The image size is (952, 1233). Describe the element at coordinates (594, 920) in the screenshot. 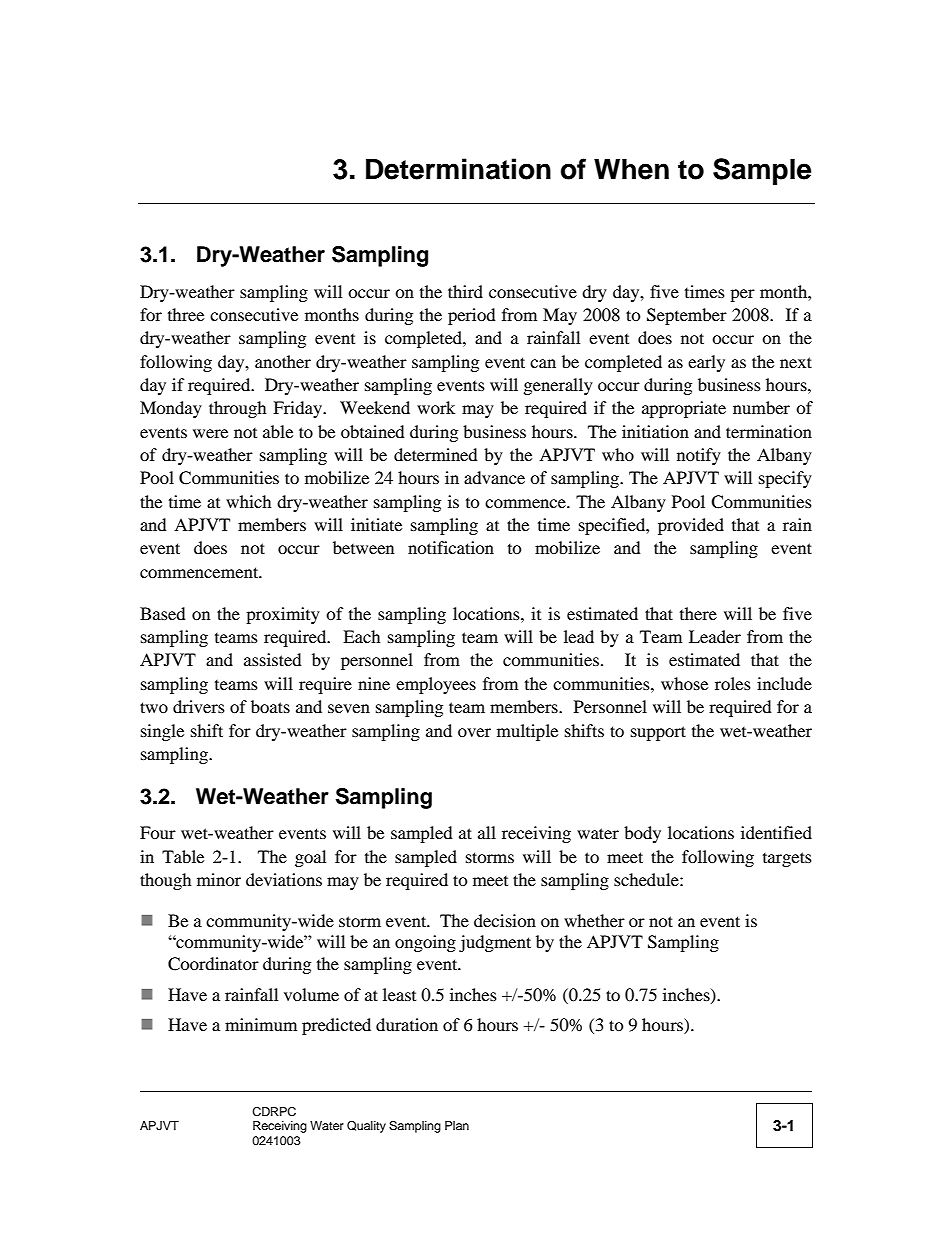

I see `whether` at that location.
